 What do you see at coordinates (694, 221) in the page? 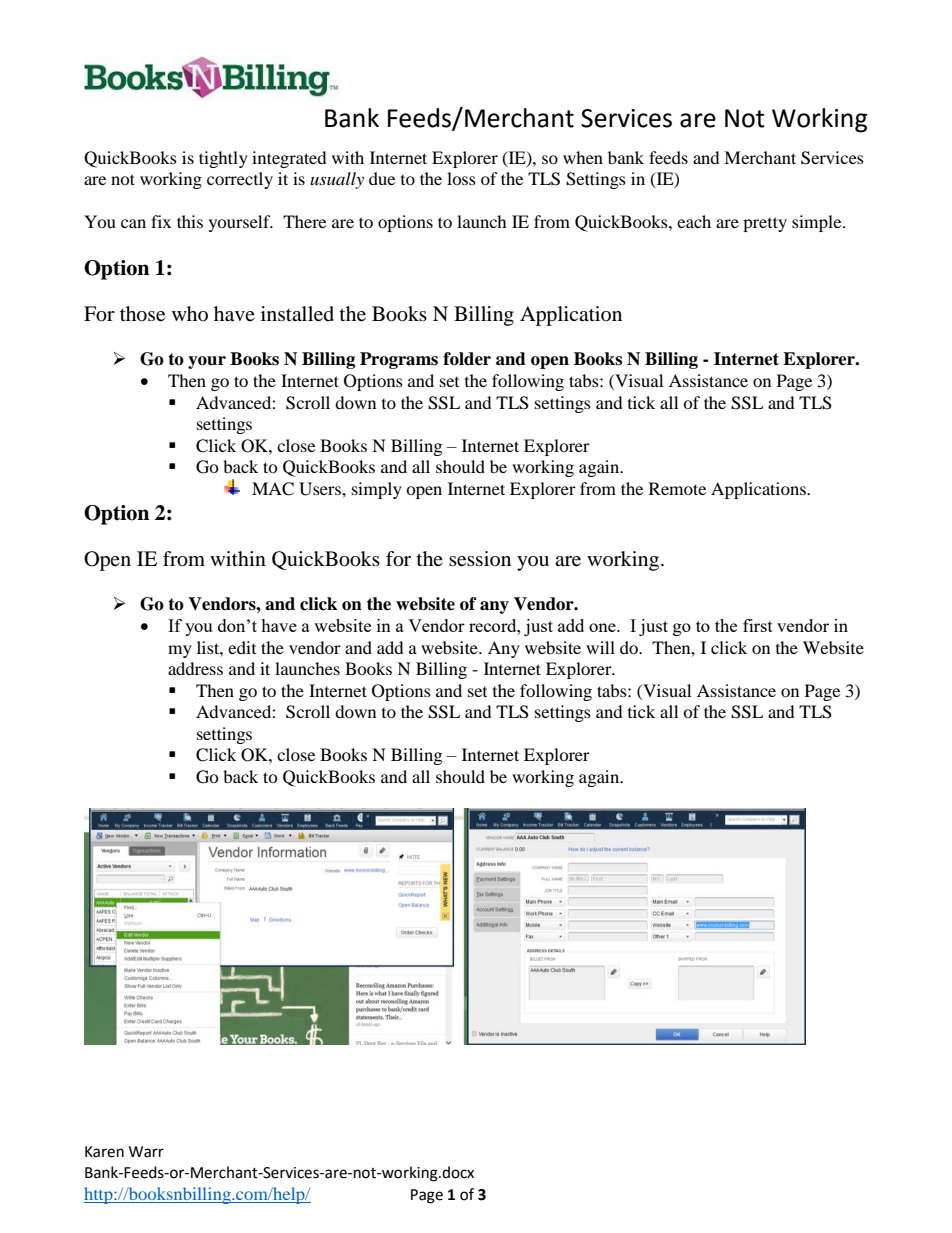
I see `each` at bounding box center [694, 221].
